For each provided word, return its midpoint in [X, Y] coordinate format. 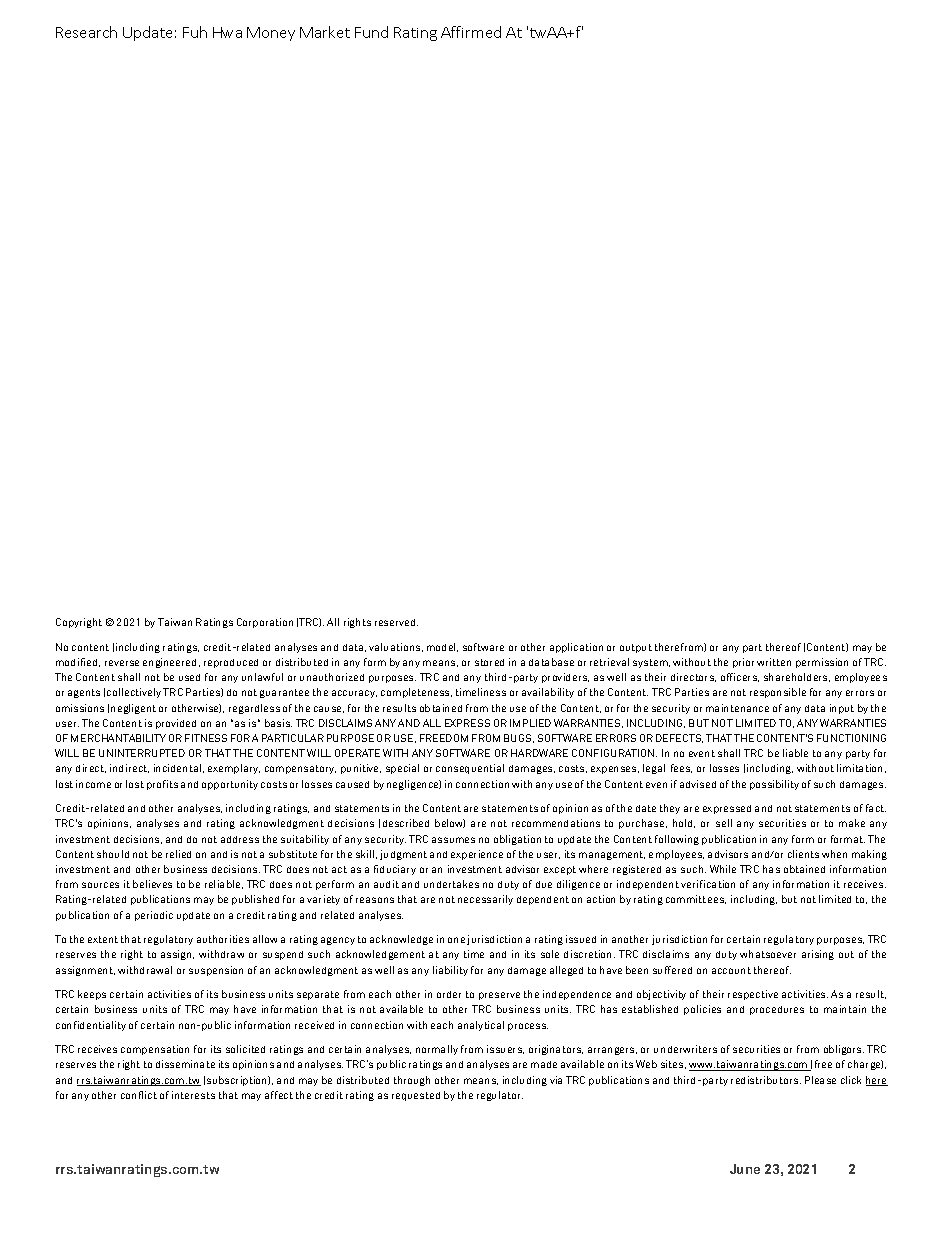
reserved [396, 622]
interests [193, 1095]
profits [162, 785]
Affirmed [471, 32]
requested [416, 1096]
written [774, 662]
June [745, 1169]
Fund [371, 32]
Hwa [227, 32]
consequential [470, 769]
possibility [774, 785]
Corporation [265, 623]
